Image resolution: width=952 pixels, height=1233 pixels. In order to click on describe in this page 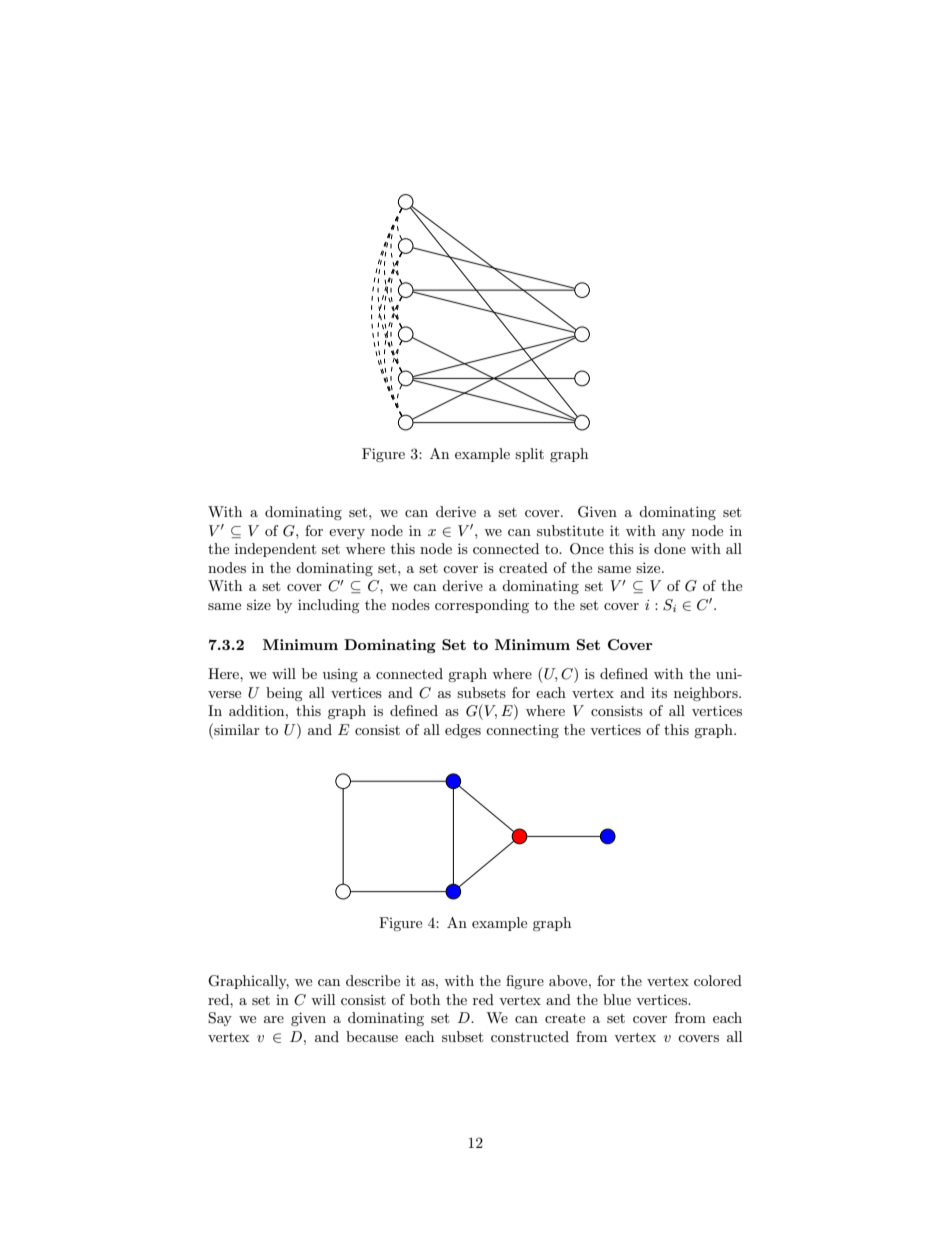, I will do `click(373, 980)`.
